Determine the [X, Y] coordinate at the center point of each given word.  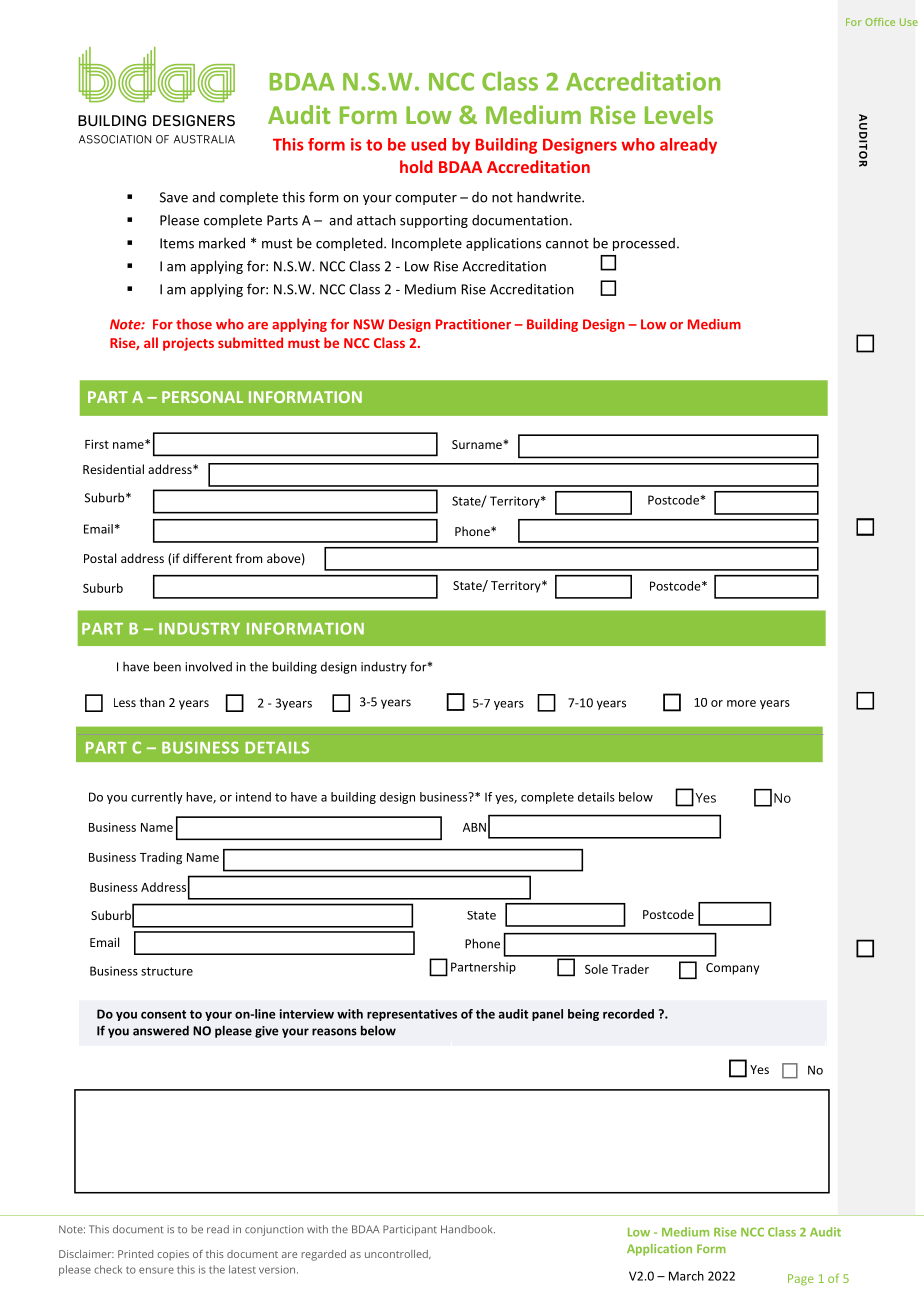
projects [188, 344]
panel [547, 1015]
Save [174, 197]
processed [644, 244]
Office [880, 22]
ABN [474, 827]
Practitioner [473, 324]
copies [173, 1255]
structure [167, 971]
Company [732, 969]
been [167, 666]
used [428, 144]
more [741, 703]
